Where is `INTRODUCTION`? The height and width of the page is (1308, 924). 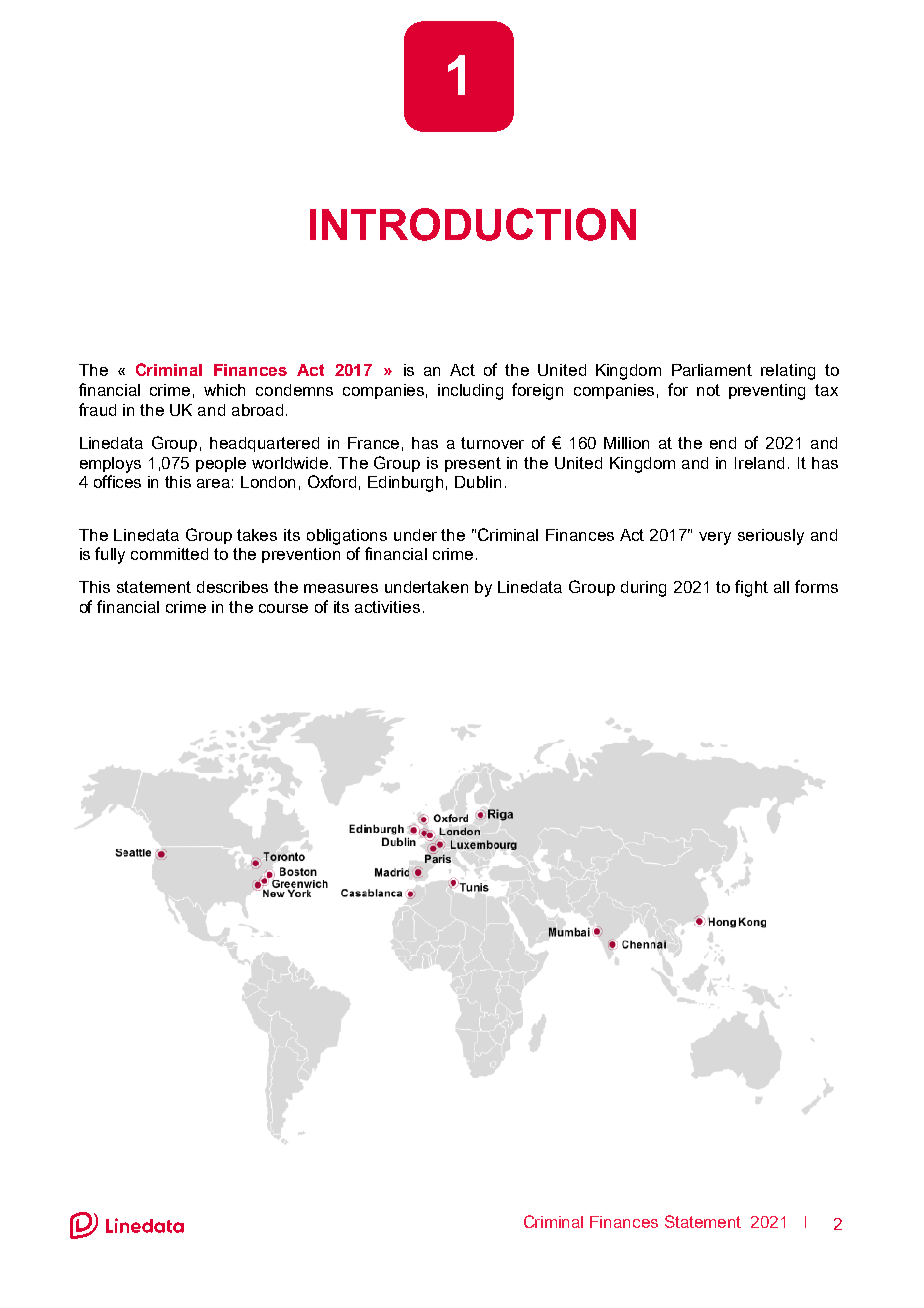
INTRODUCTION is located at coordinates (473, 224).
